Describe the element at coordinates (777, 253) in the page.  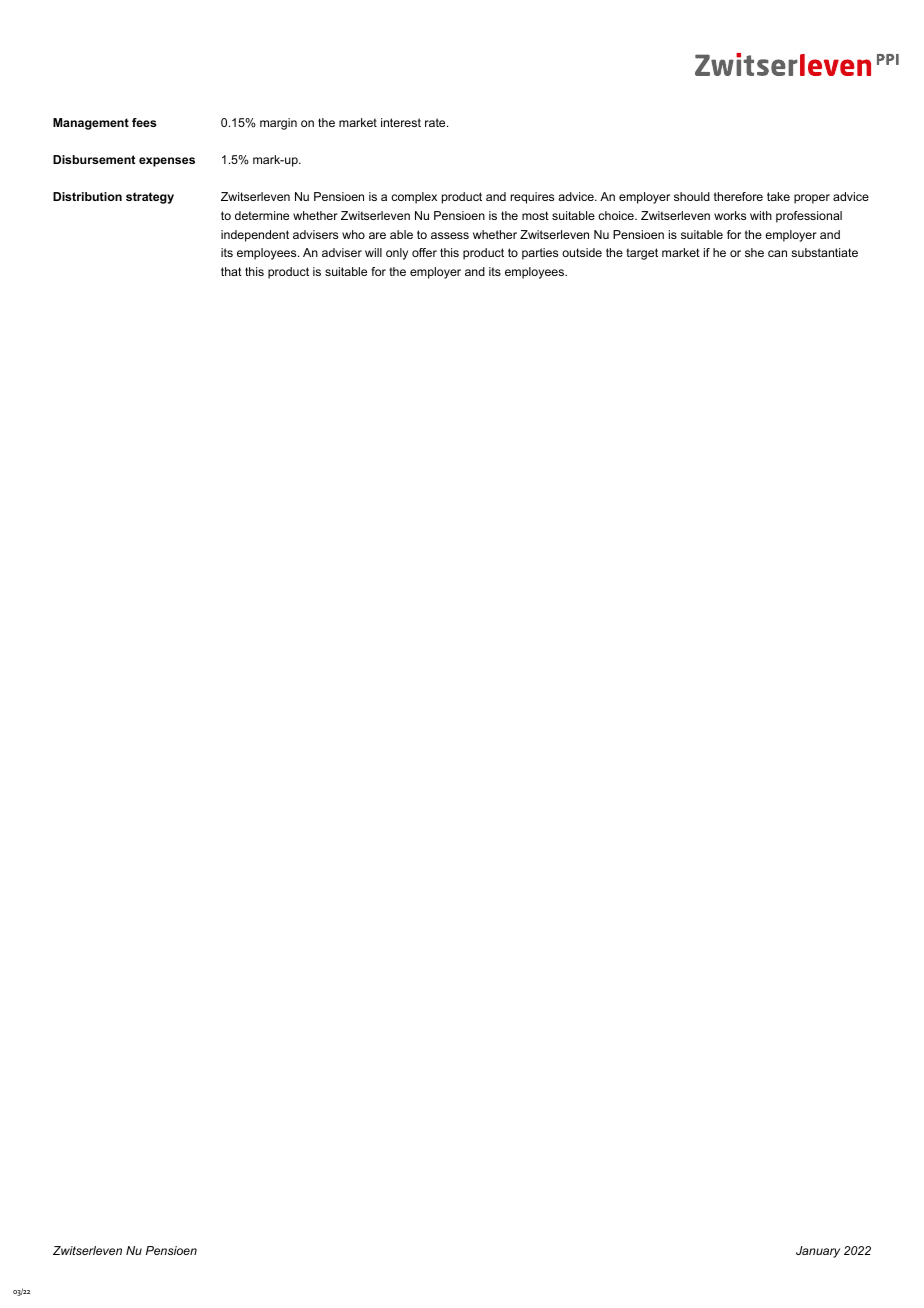
I see `can` at that location.
